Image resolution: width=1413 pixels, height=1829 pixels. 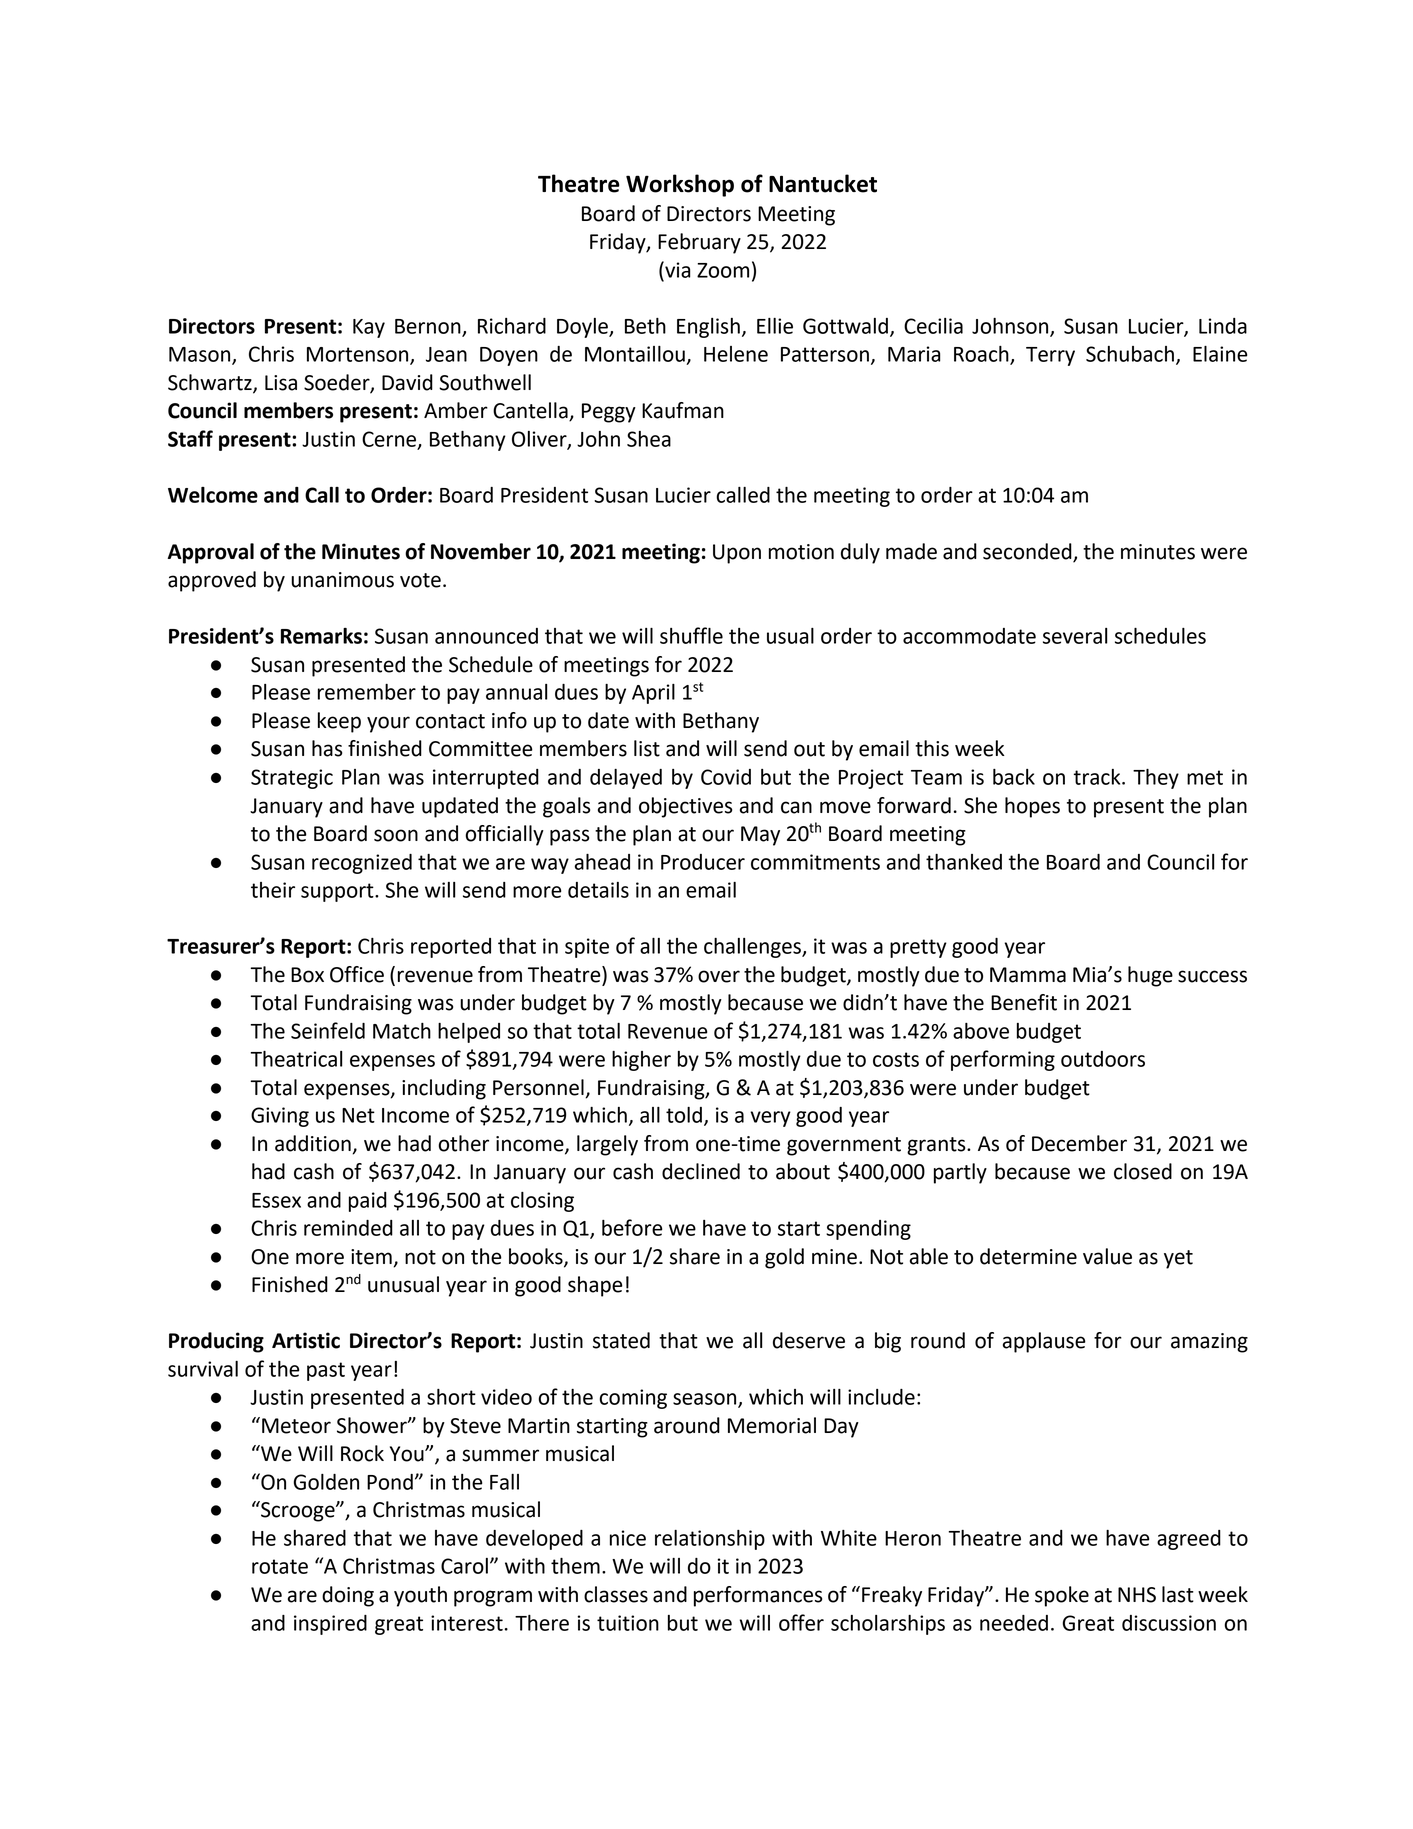 I want to click on Kay, so click(x=369, y=328).
